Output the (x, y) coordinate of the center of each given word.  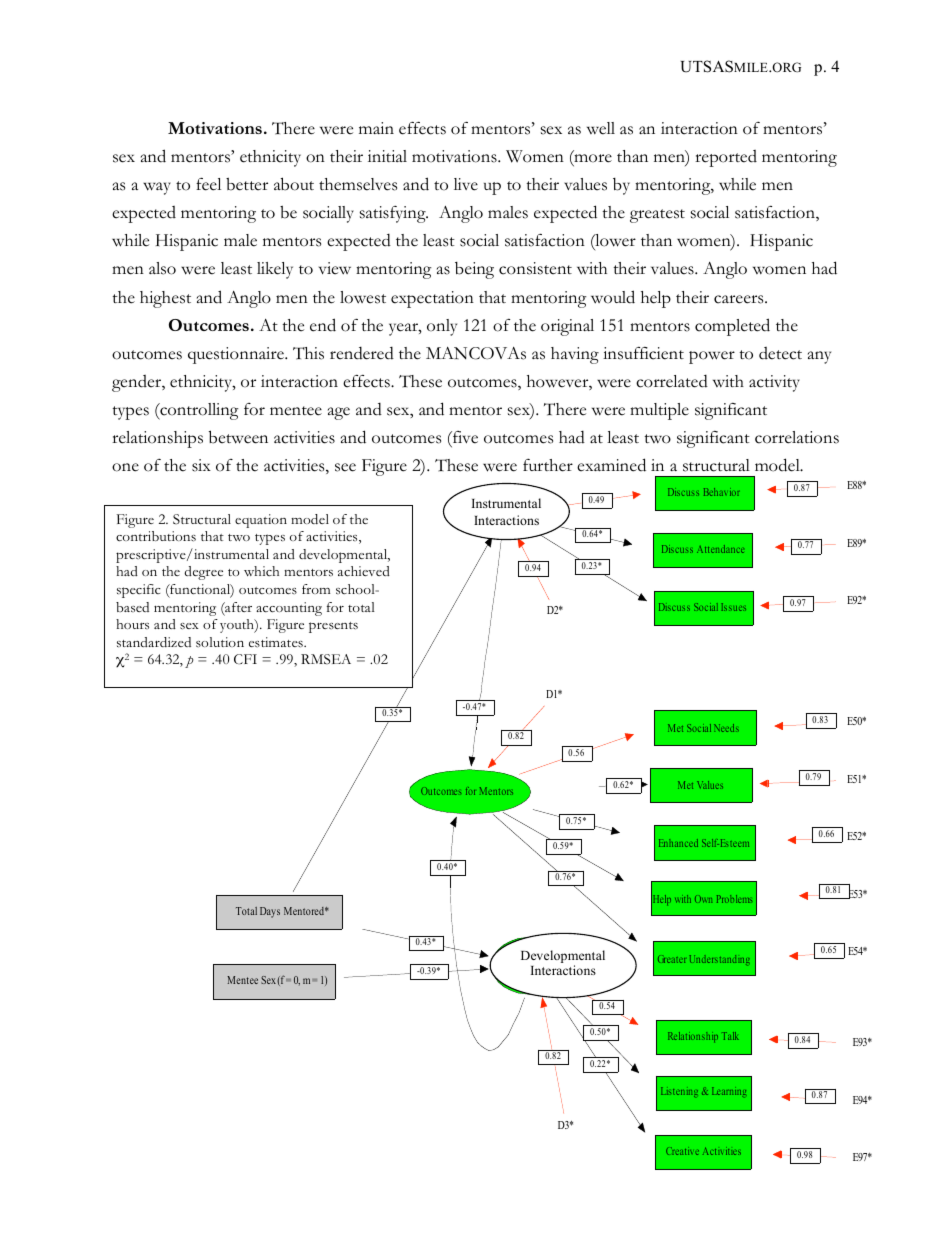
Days (270, 912)
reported (726, 158)
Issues (734, 607)
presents (333, 627)
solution (220, 642)
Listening (679, 1092)
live (466, 184)
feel (208, 184)
